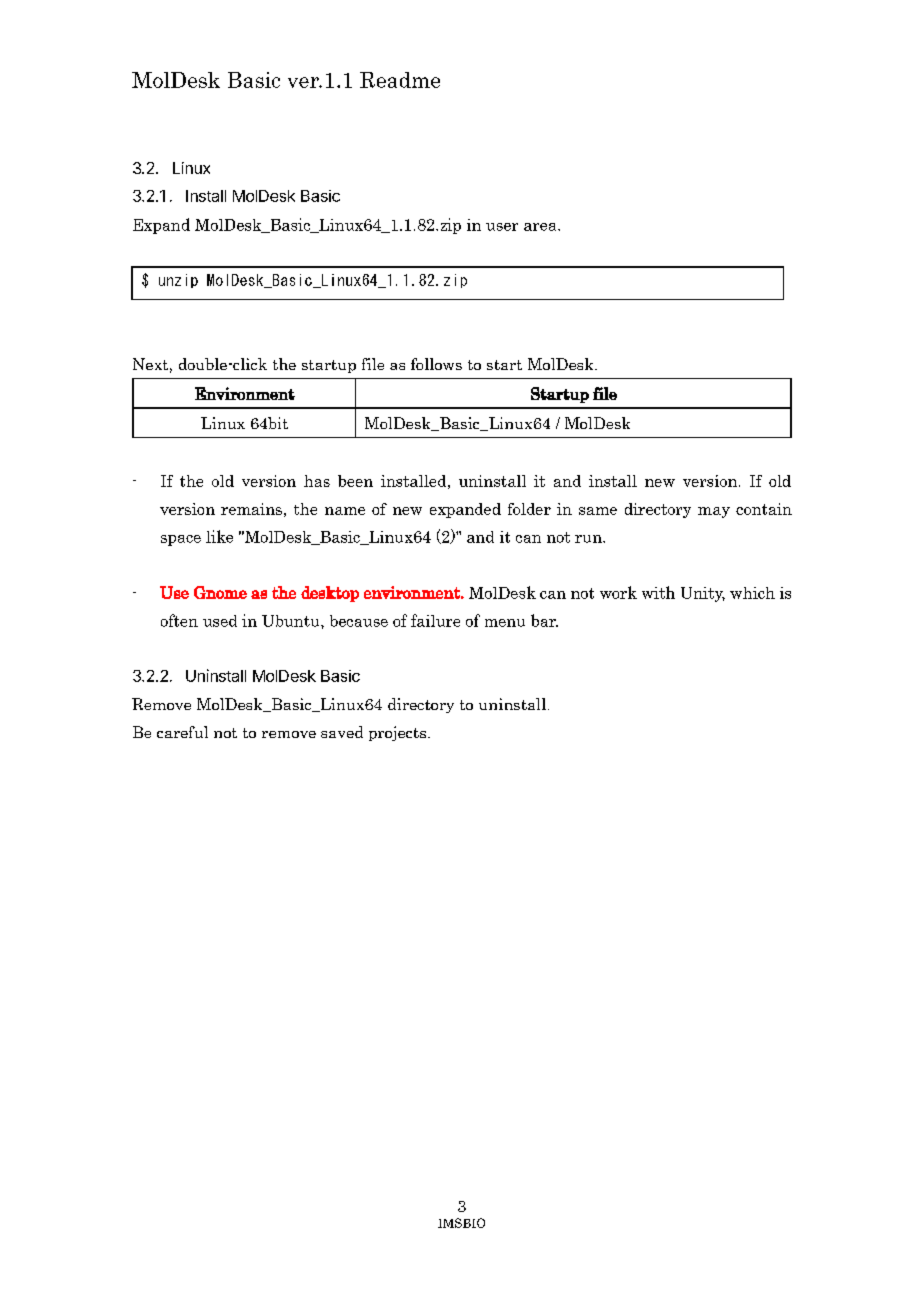 This image has height=1307, width=924. What do you see at coordinates (502, 227) in the image?
I see `user` at bounding box center [502, 227].
